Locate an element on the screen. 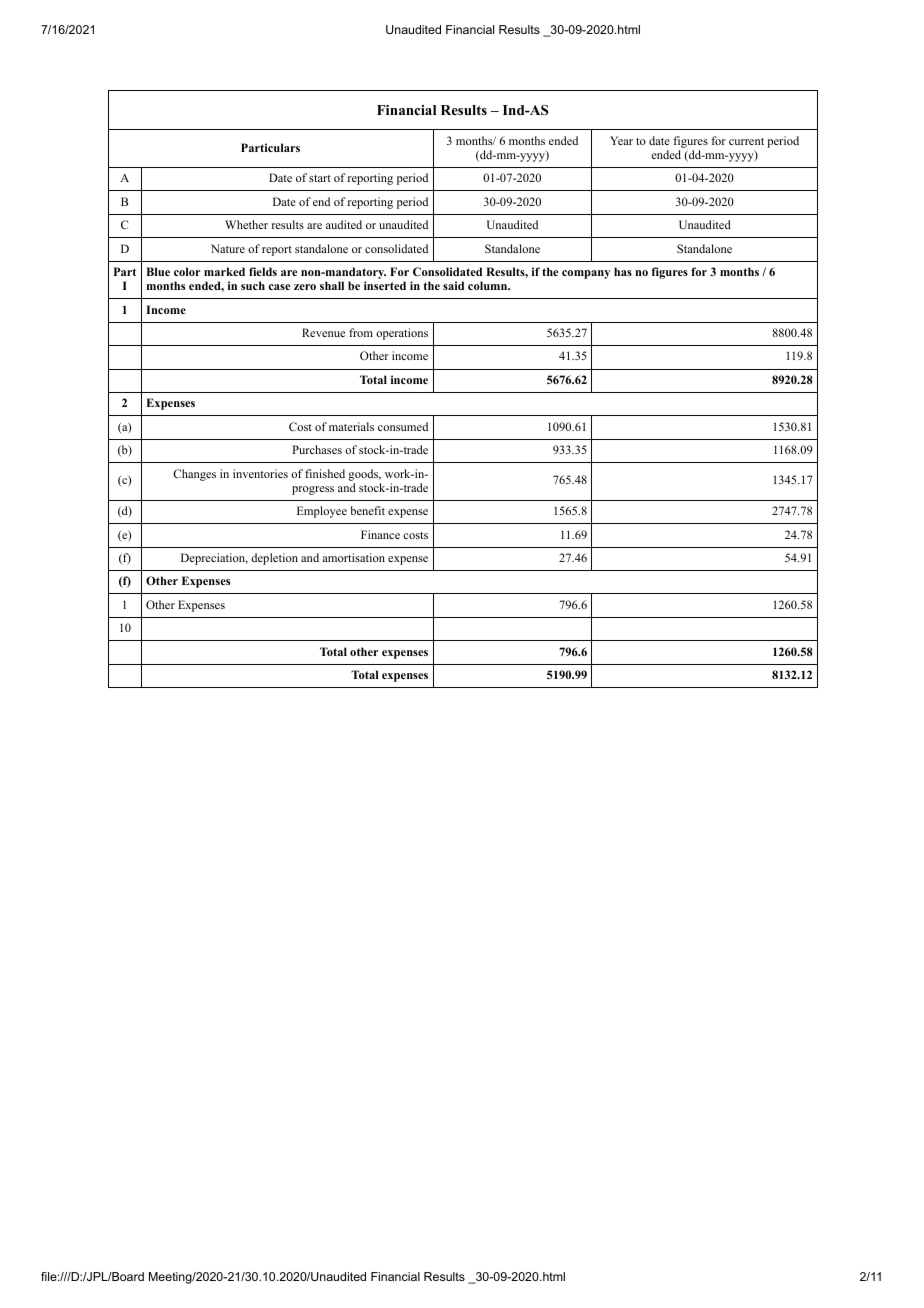  goods is located at coordinates (364, 475).
